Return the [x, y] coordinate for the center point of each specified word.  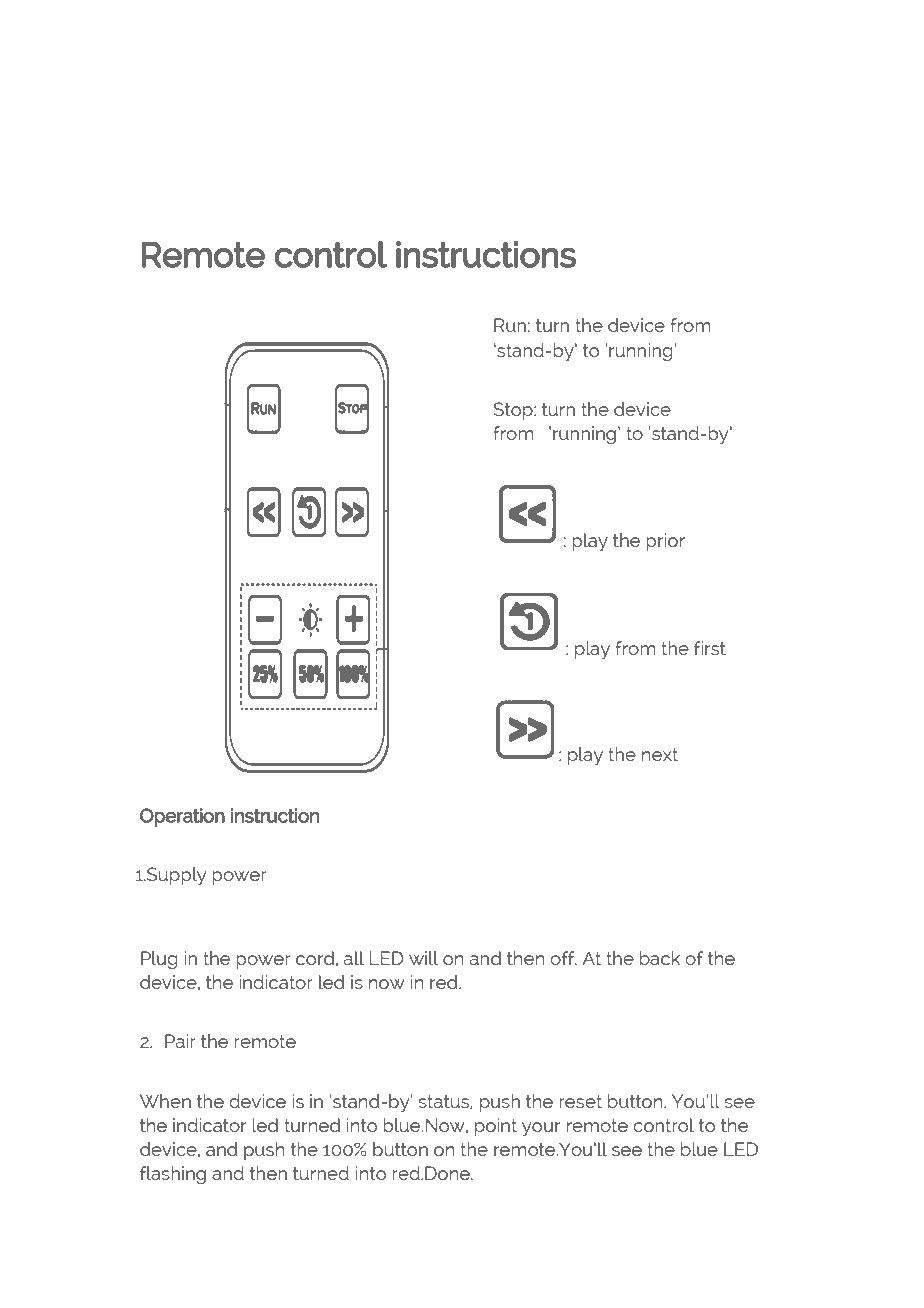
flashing [173, 1175]
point [496, 1127]
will [423, 958]
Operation [182, 817]
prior [665, 542]
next [660, 754]
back [660, 958]
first [710, 648]
